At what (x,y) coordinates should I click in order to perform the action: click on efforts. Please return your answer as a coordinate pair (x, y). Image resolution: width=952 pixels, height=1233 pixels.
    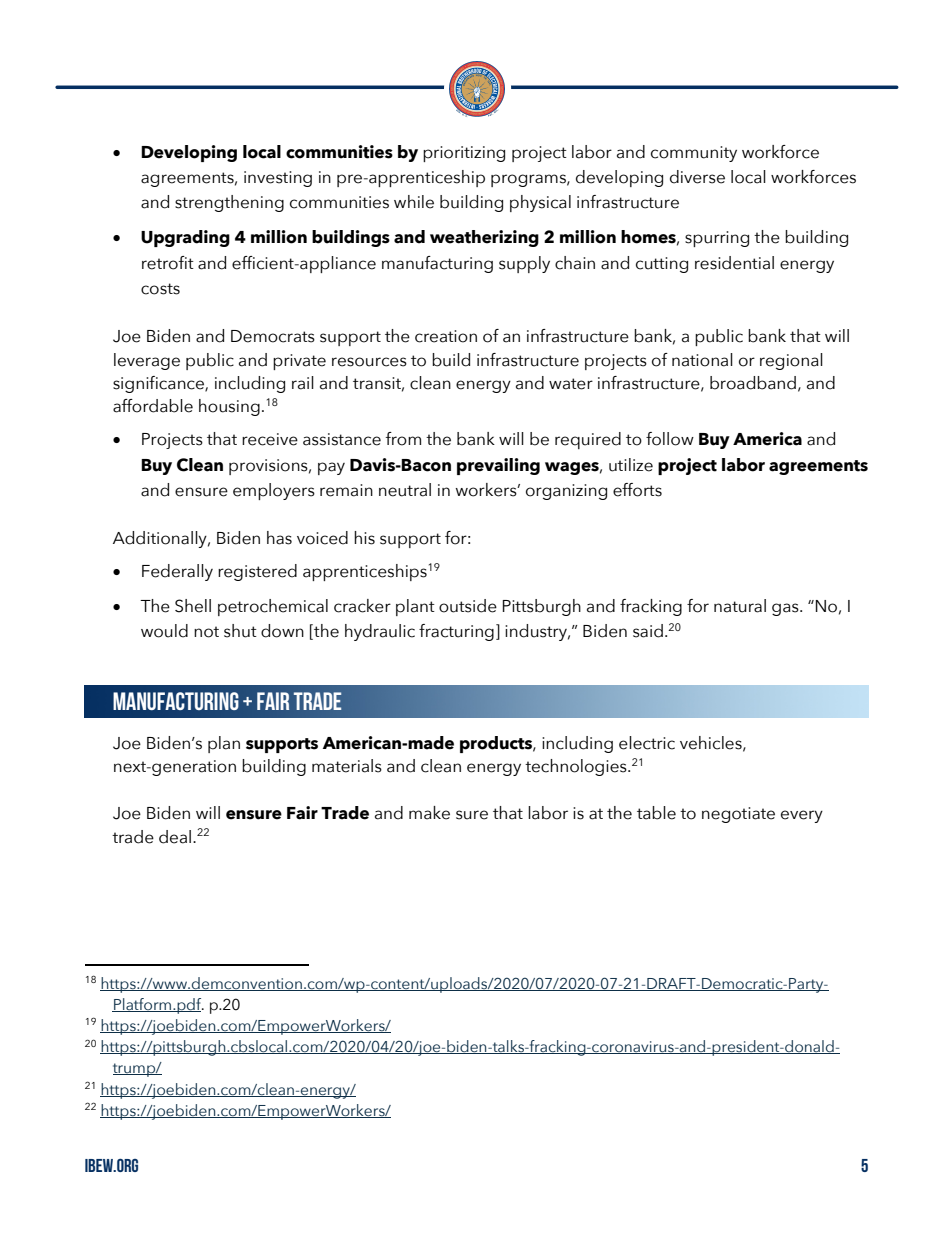
    Looking at the image, I should click on (637, 490).
